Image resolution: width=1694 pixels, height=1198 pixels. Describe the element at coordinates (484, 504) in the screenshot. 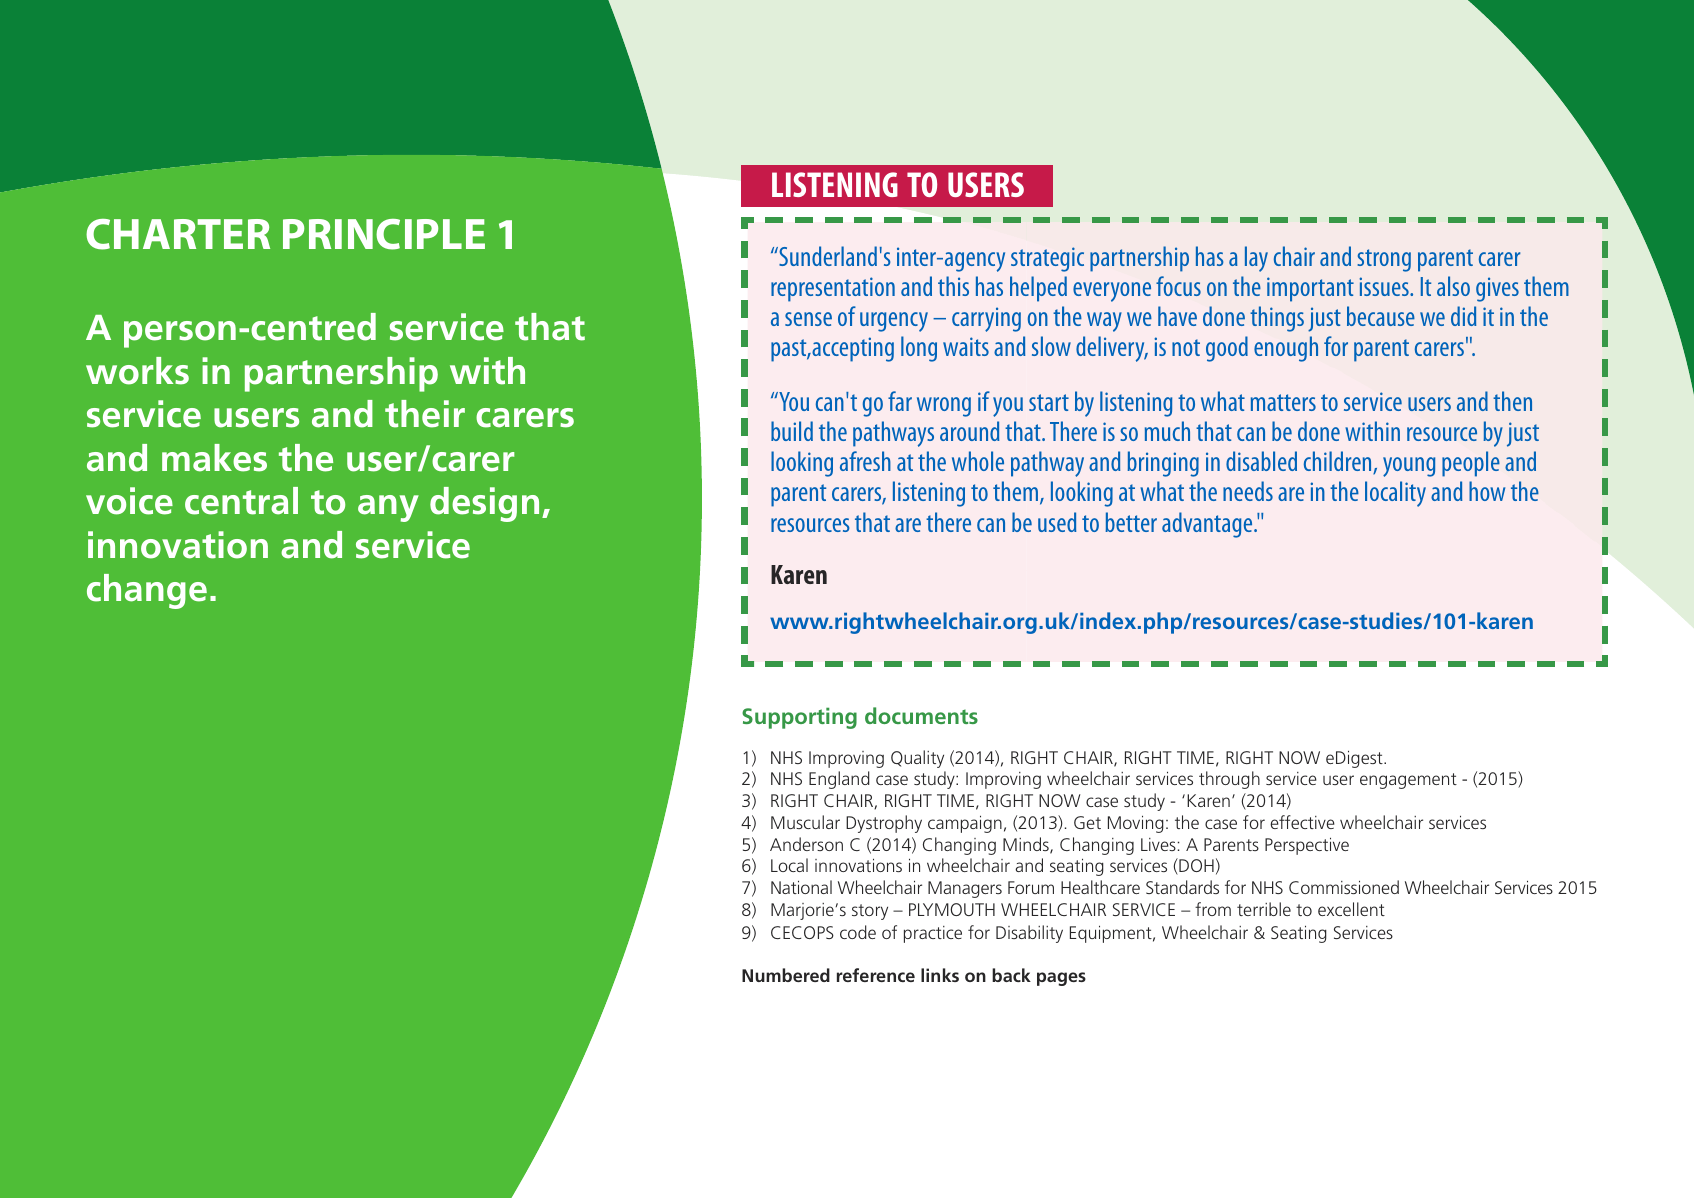

I see `design` at that location.
